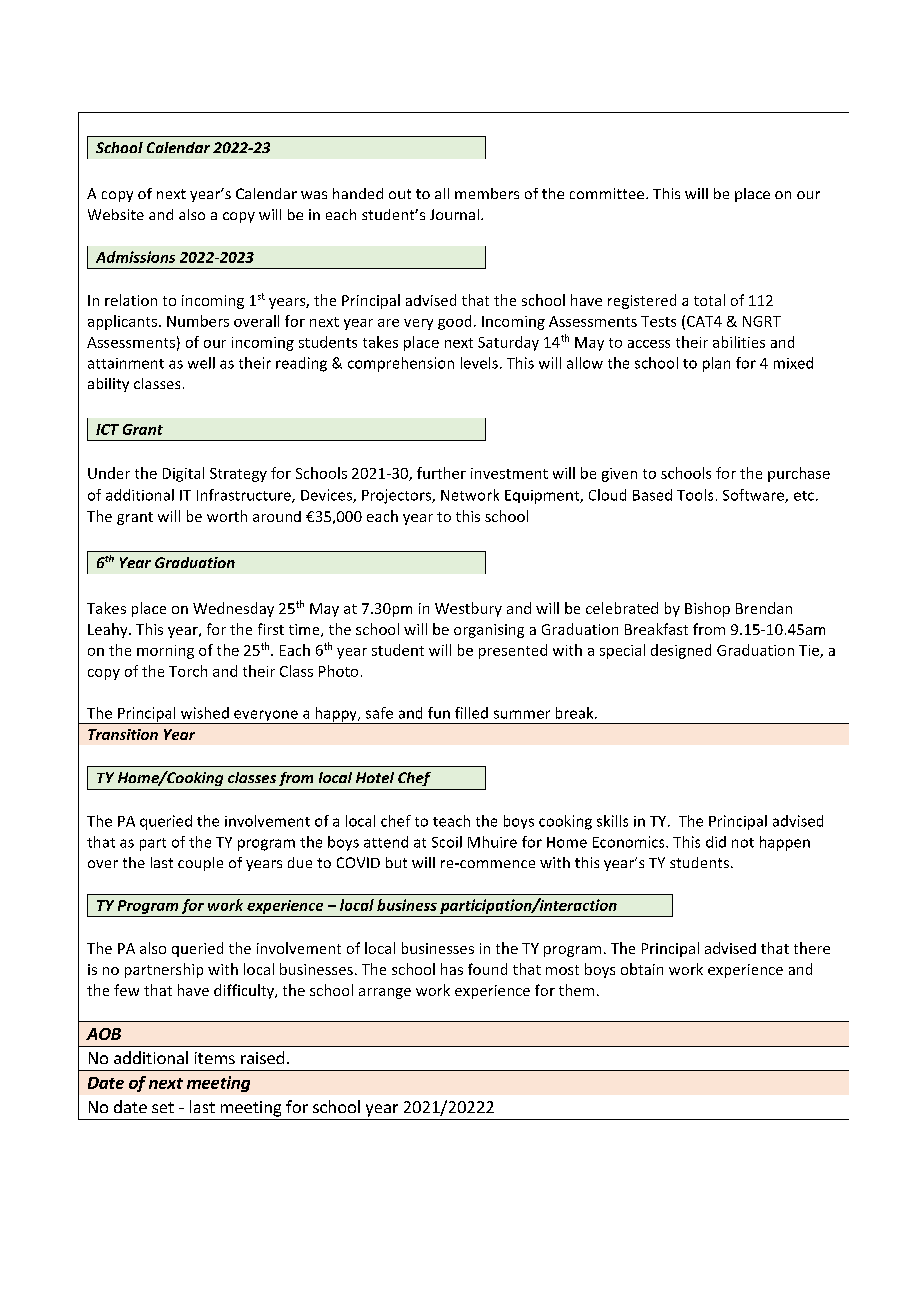 The height and width of the page is (1308, 924). Describe the element at coordinates (165, 652) in the page. I see `morning` at that location.
